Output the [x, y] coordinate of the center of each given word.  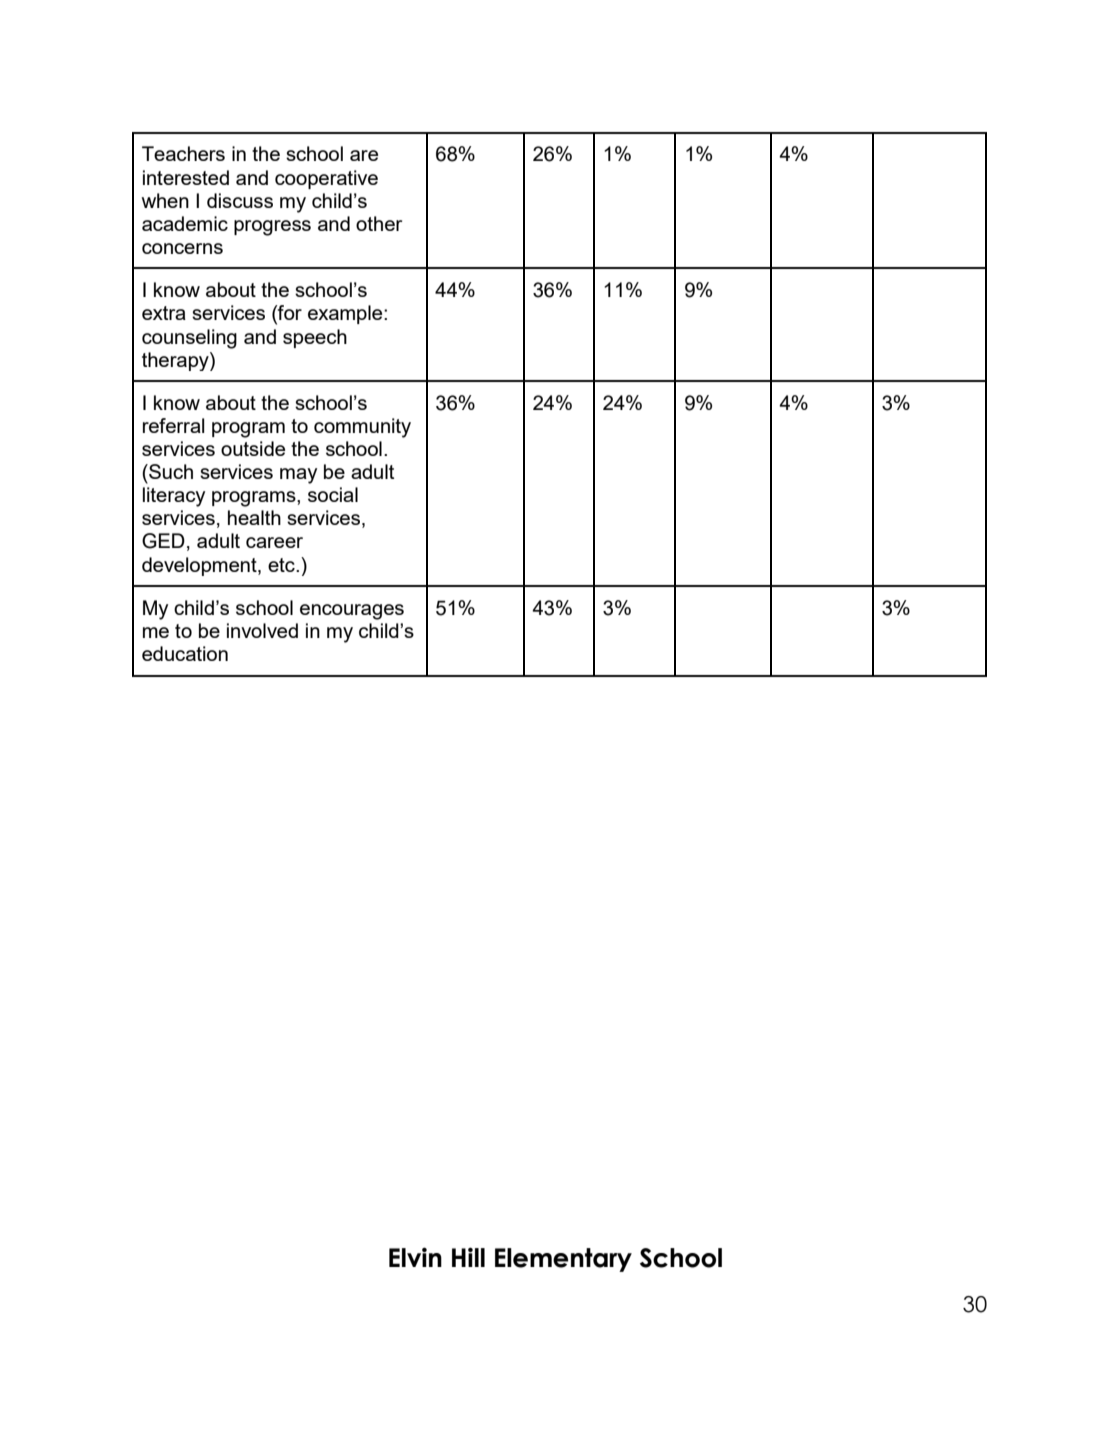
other [379, 223]
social [333, 494]
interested [186, 177]
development [200, 566]
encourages [352, 612]
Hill [468, 1257]
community [362, 428]
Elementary [563, 1260]
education [185, 653]
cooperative [326, 179]
